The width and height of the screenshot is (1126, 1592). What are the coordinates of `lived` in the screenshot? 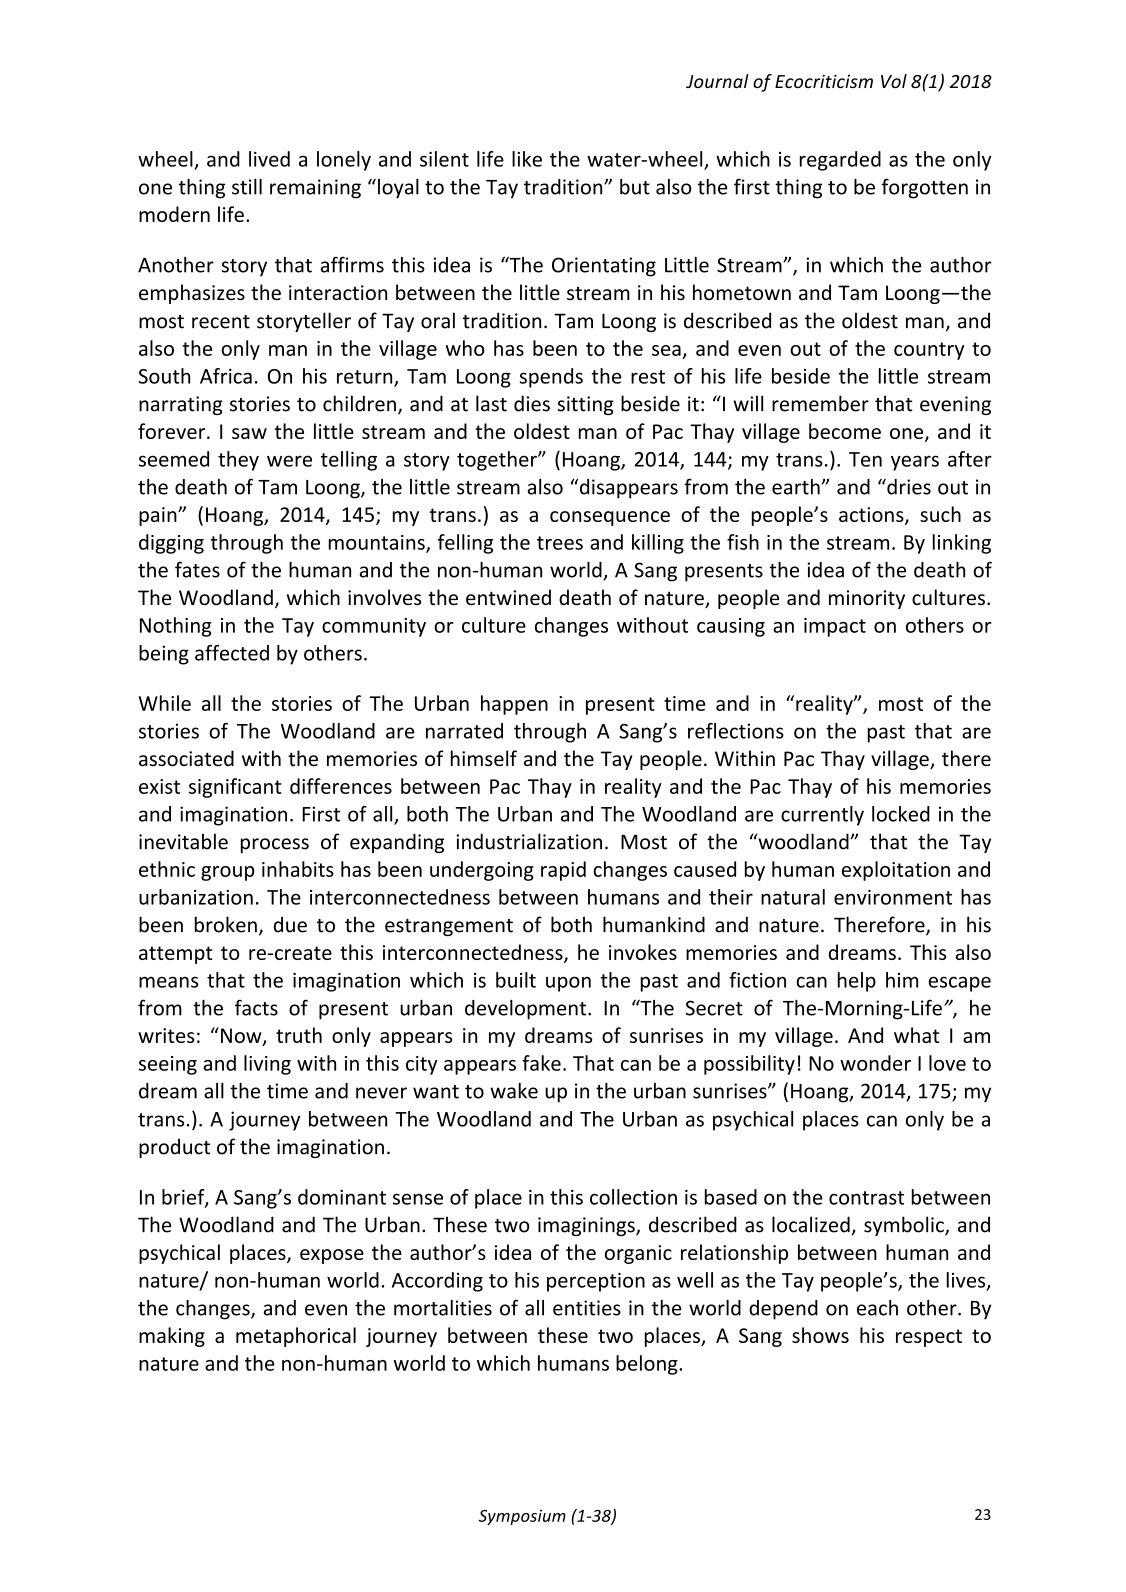 It's located at (269, 159).
